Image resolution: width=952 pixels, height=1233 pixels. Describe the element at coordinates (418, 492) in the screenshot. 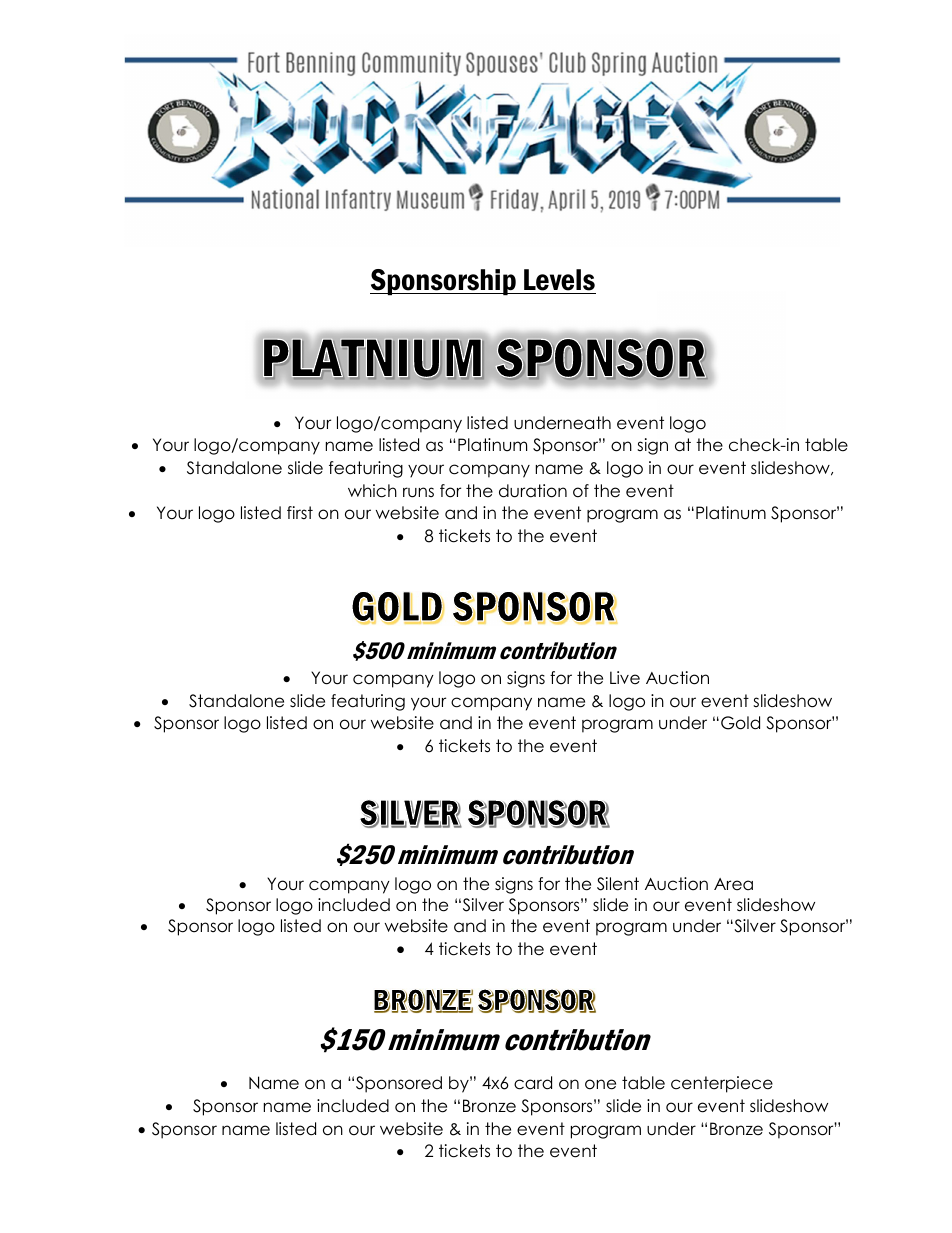

I see `runs` at that location.
